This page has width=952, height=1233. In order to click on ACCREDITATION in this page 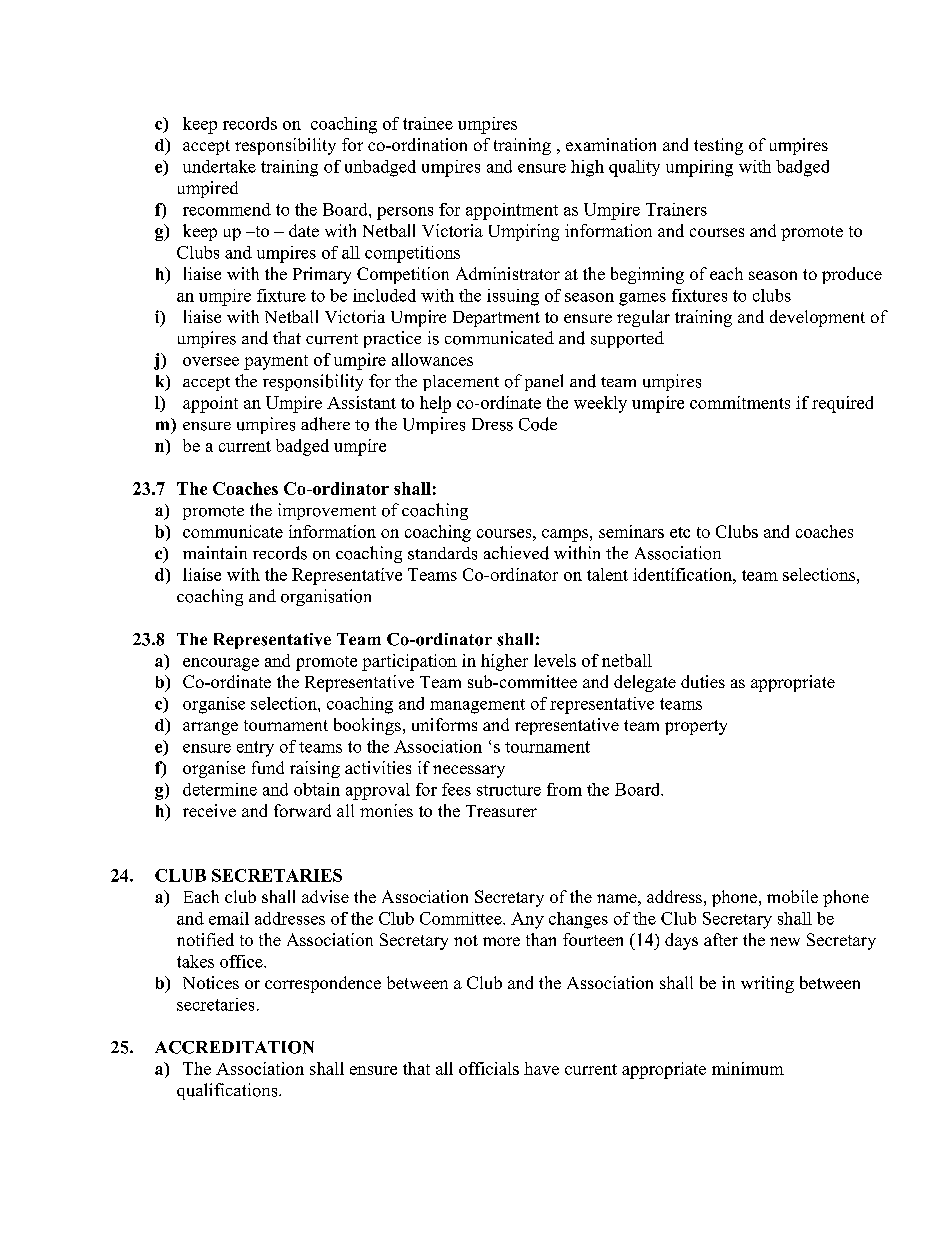, I will do `click(234, 1047)`.
